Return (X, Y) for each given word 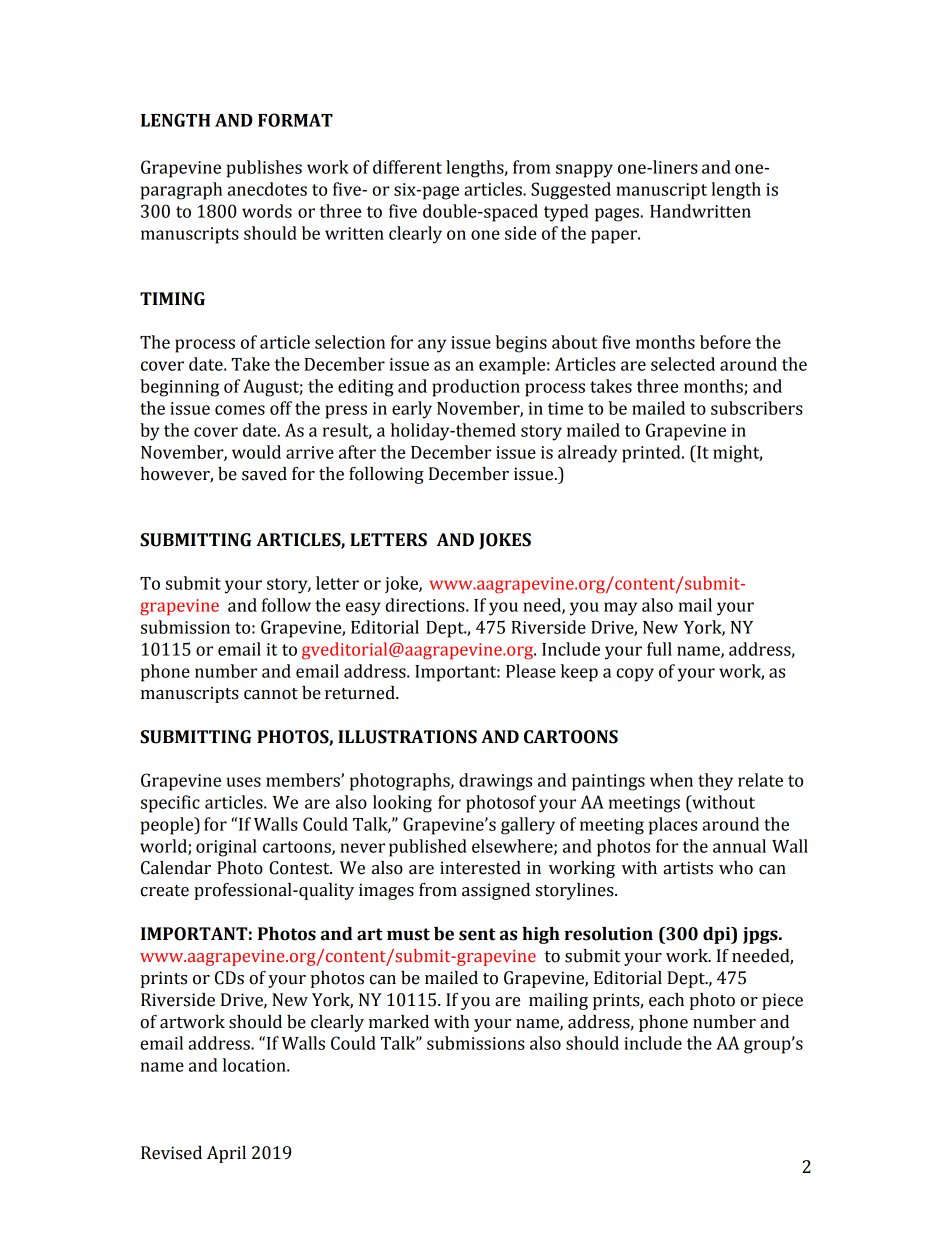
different (407, 167)
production (476, 388)
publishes (264, 169)
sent (477, 934)
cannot (271, 694)
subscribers (757, 408)
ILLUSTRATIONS (407, 737)
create (164, 891)
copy (635, 675)
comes (240, 410)
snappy (584, 171)
